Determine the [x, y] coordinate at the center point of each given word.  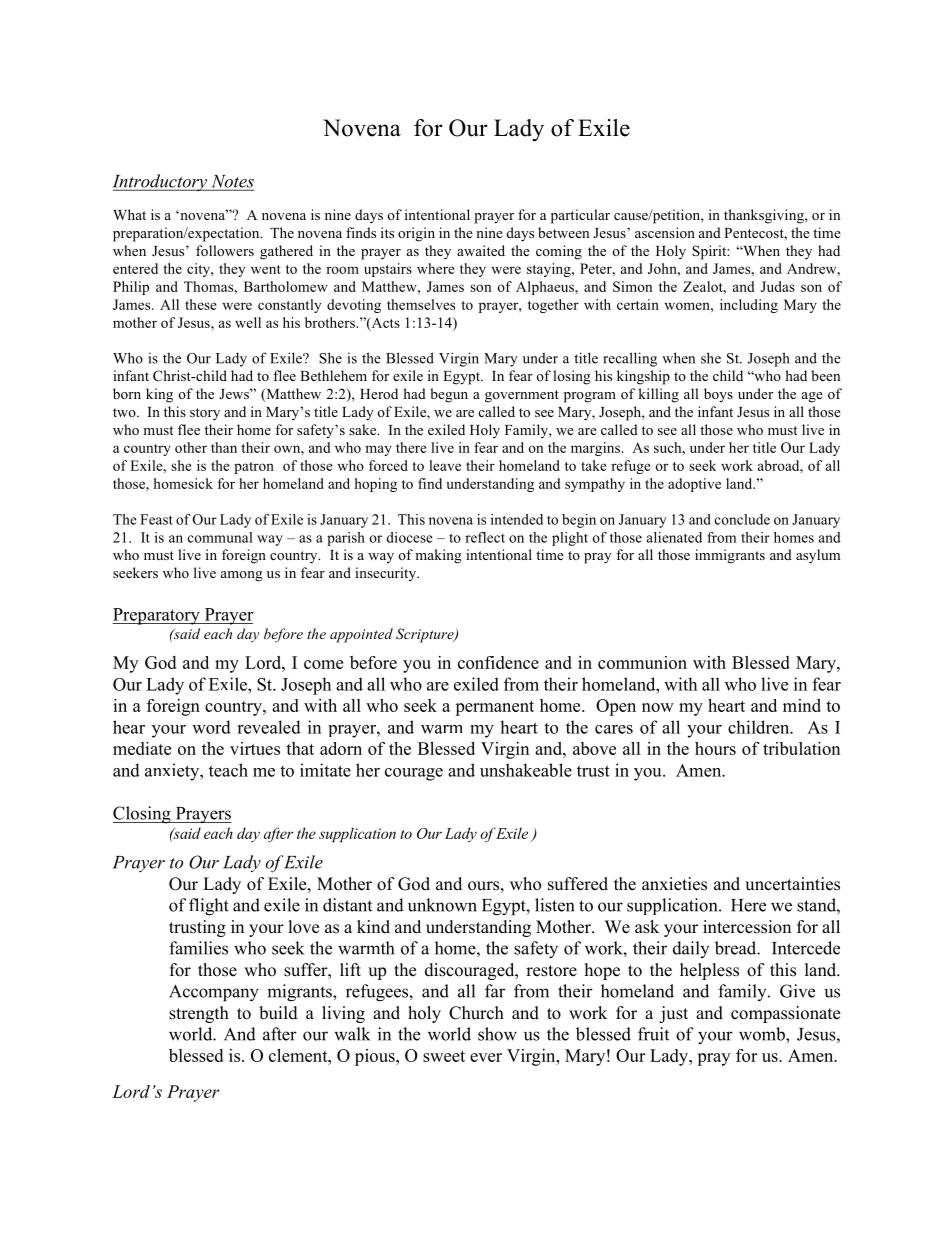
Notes [231, 182]
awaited [481, 250]
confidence [498, 662]
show [497, 1034]
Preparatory [157, 616]
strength [199, 1014]
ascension [665, 232]
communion [642, 662]
